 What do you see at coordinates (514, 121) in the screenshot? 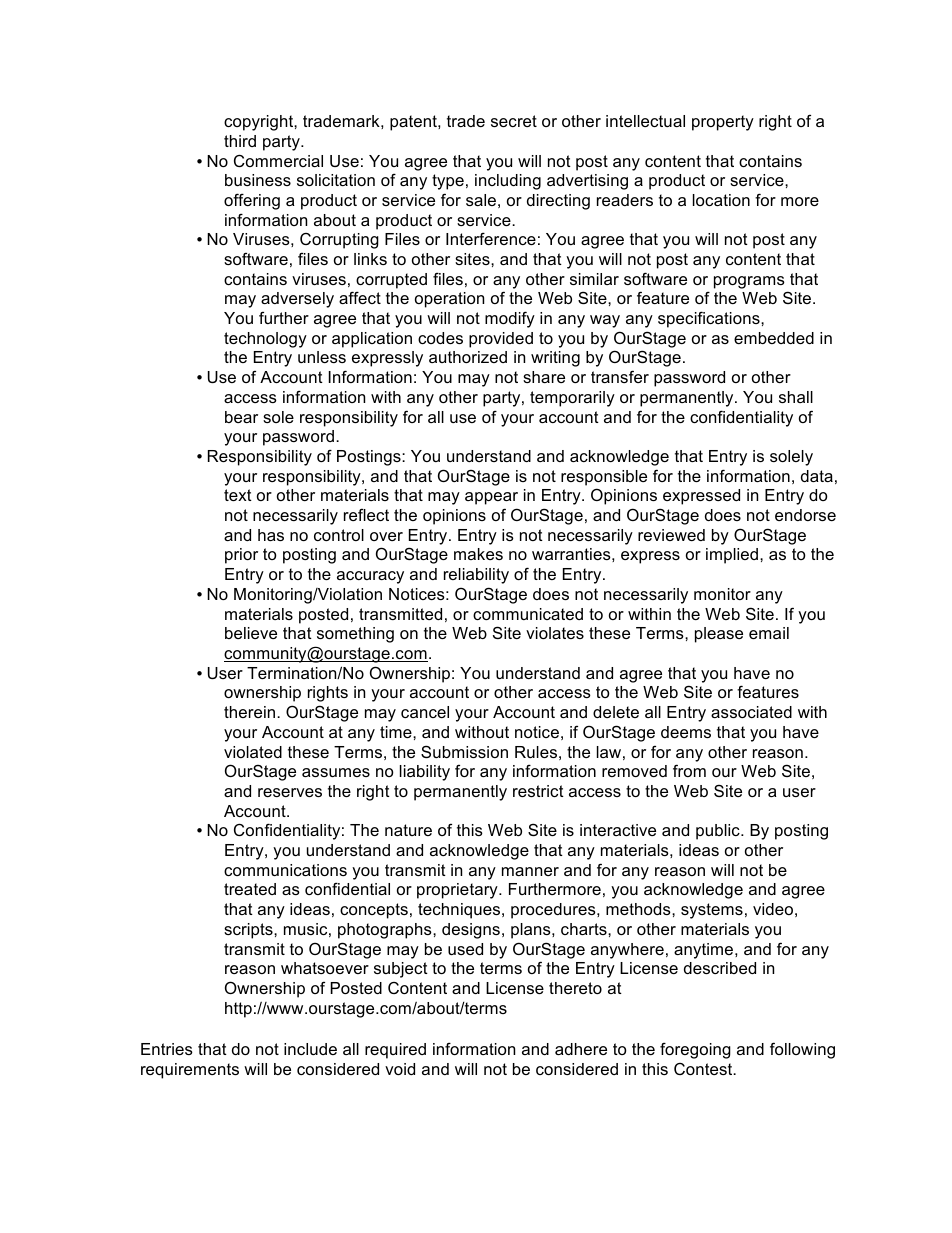
I see `secret` at bounding box center [514, 121].
